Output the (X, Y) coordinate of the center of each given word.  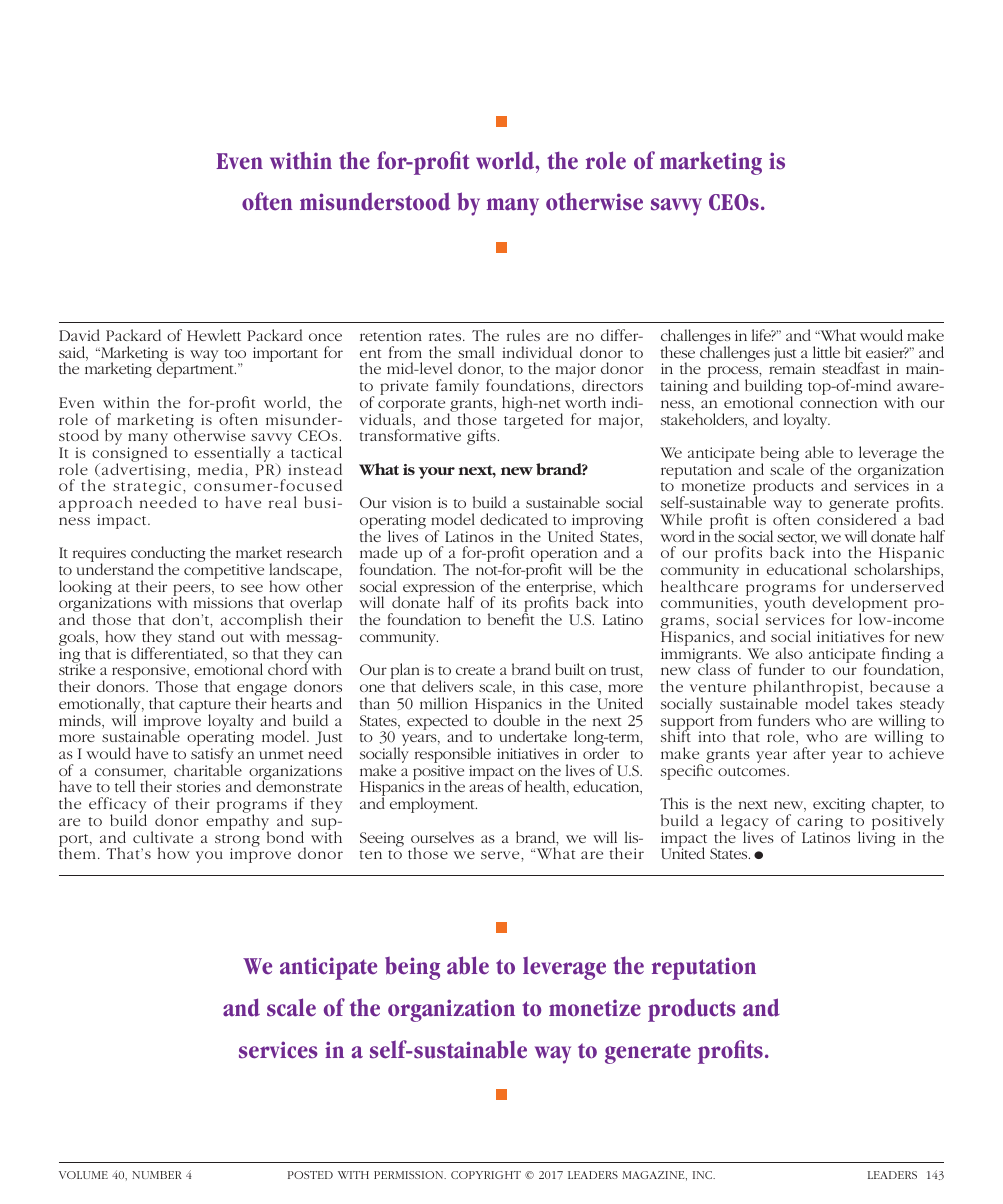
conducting (168, 555)
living (877, 838)
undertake (533, 736)
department (196, 369)
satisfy (212, 755)
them (79, 852)
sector (797, 539)
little (826, 352)
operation (565, 556)
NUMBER (157, 1175)
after (809, 753)
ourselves (442, 837)
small (476, 352)
